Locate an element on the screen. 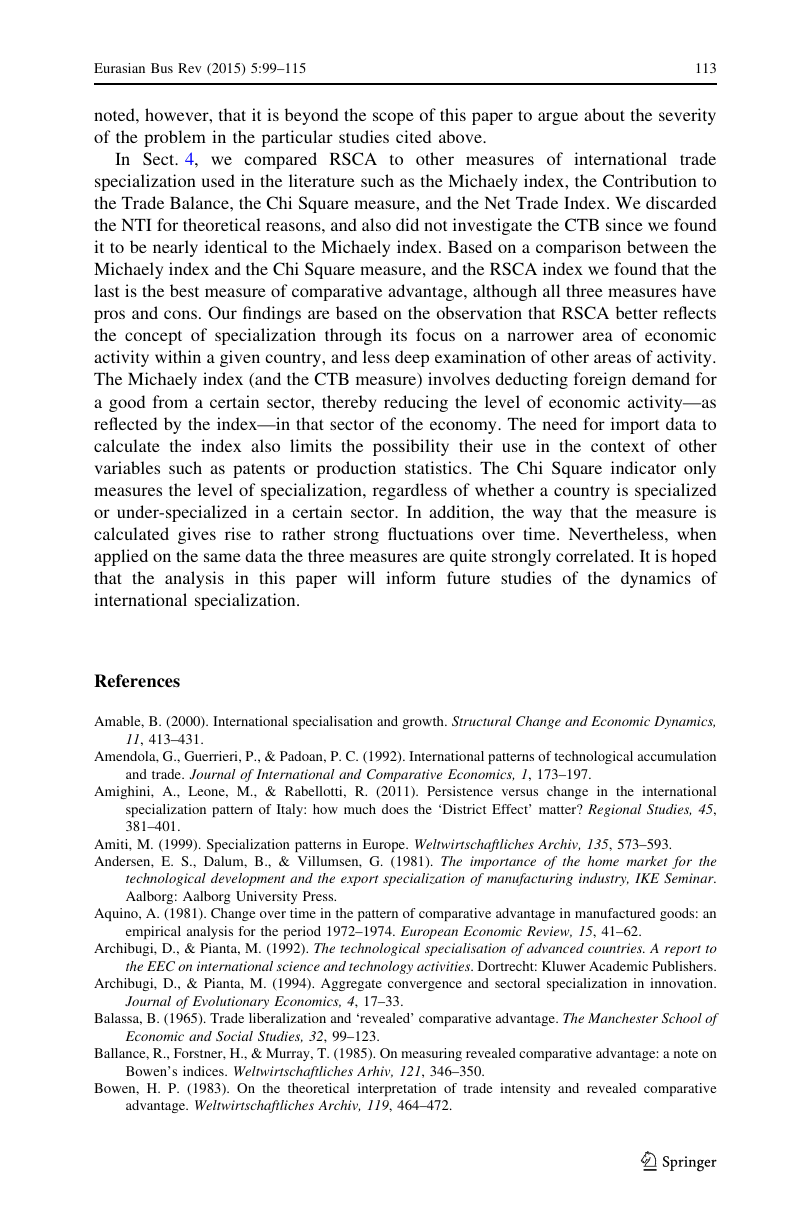 The width and height of the screenshot is (811, 1229). Bus is located at coordinates (162, 68).
